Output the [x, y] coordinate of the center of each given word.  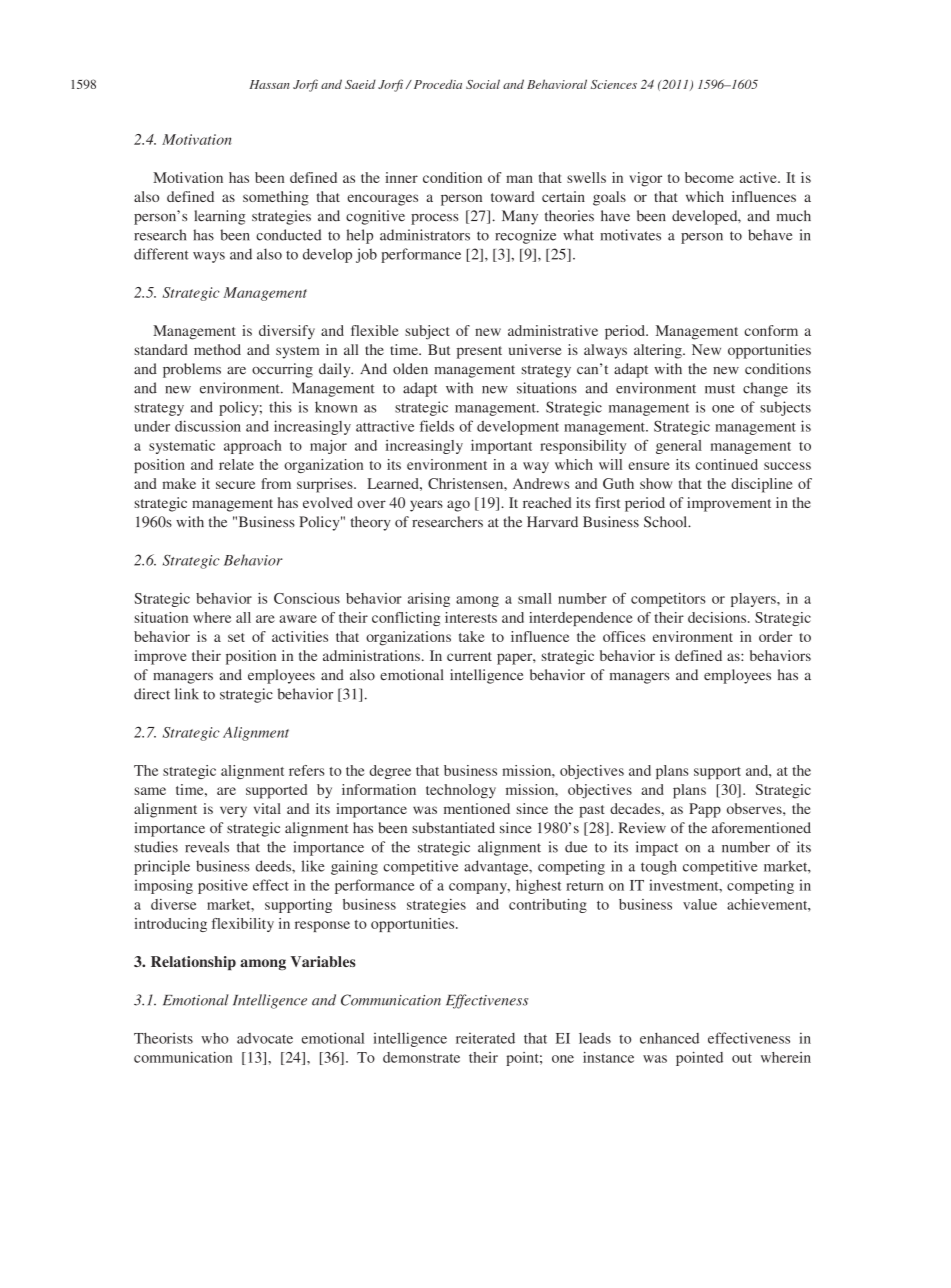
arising [429, 600]
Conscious [307, 598]
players [754, 600]
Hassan [269, 84]
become [709, 177]
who [215, 1038]
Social [483, 84]
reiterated [485, 1038]
